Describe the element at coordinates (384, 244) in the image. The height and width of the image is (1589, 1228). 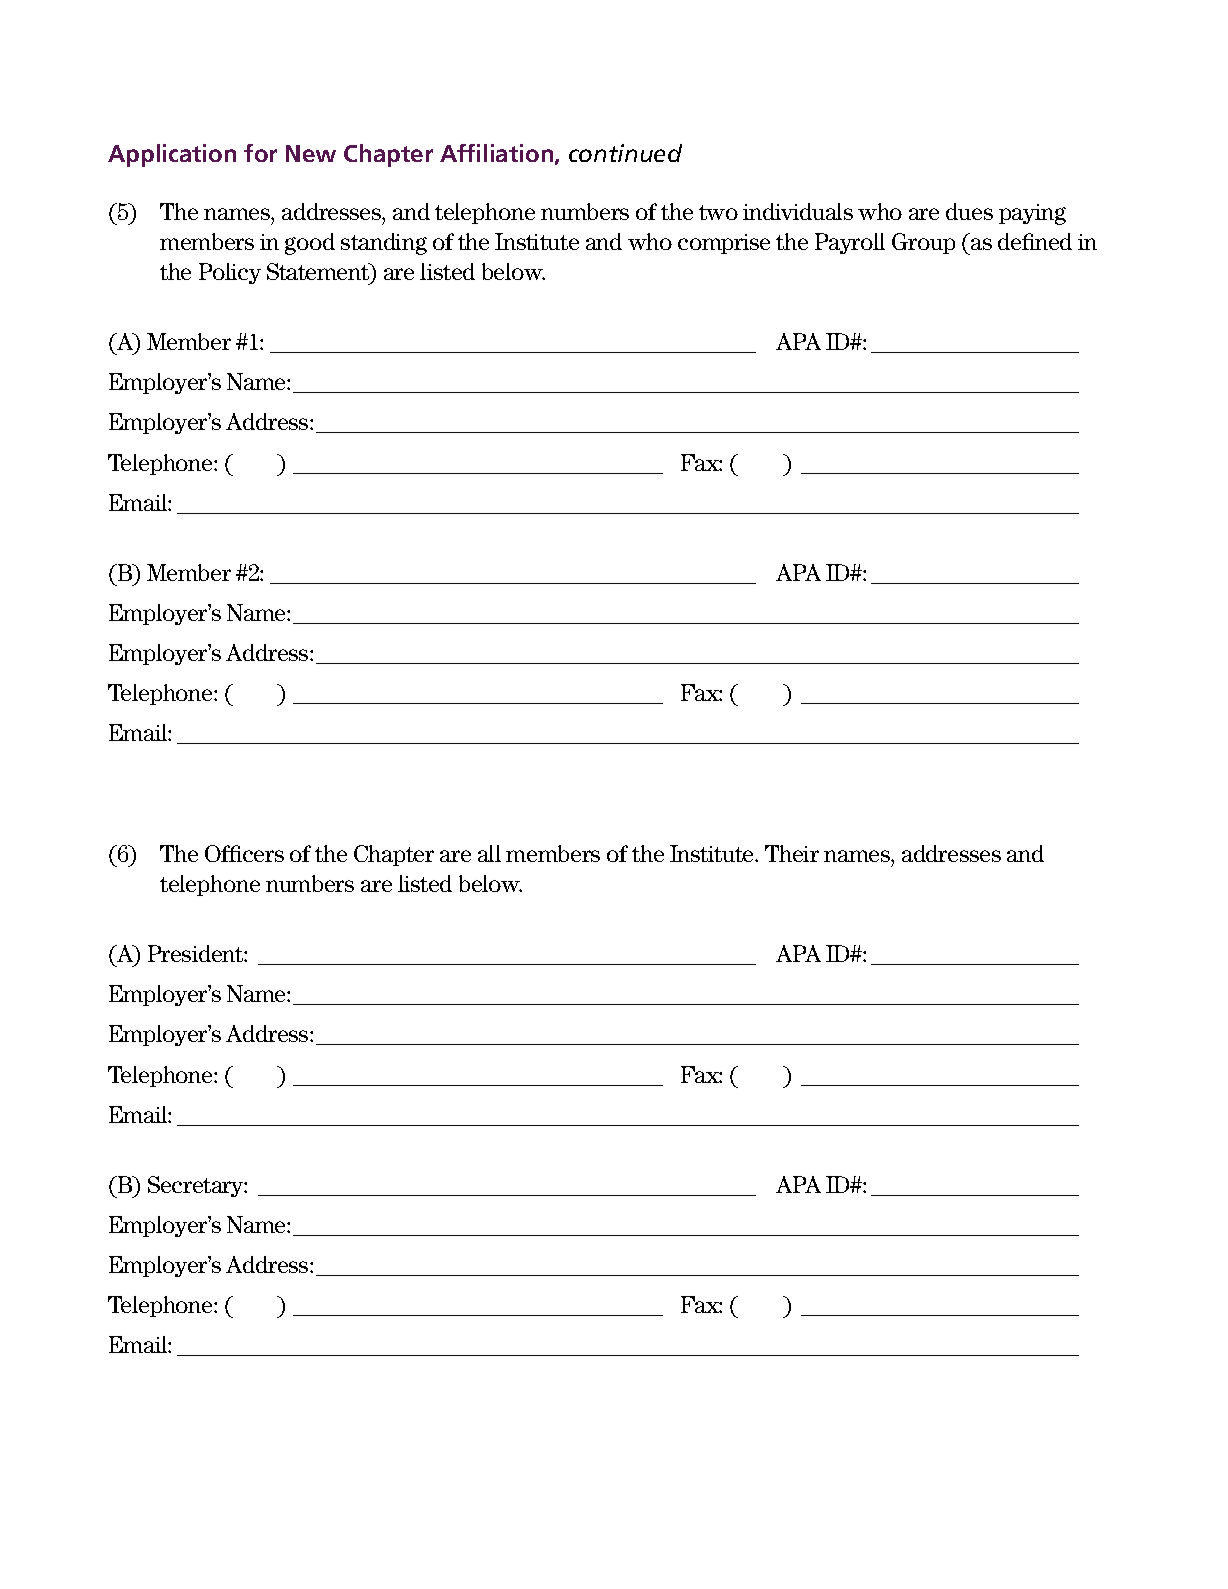
I see `standing` at that location.
